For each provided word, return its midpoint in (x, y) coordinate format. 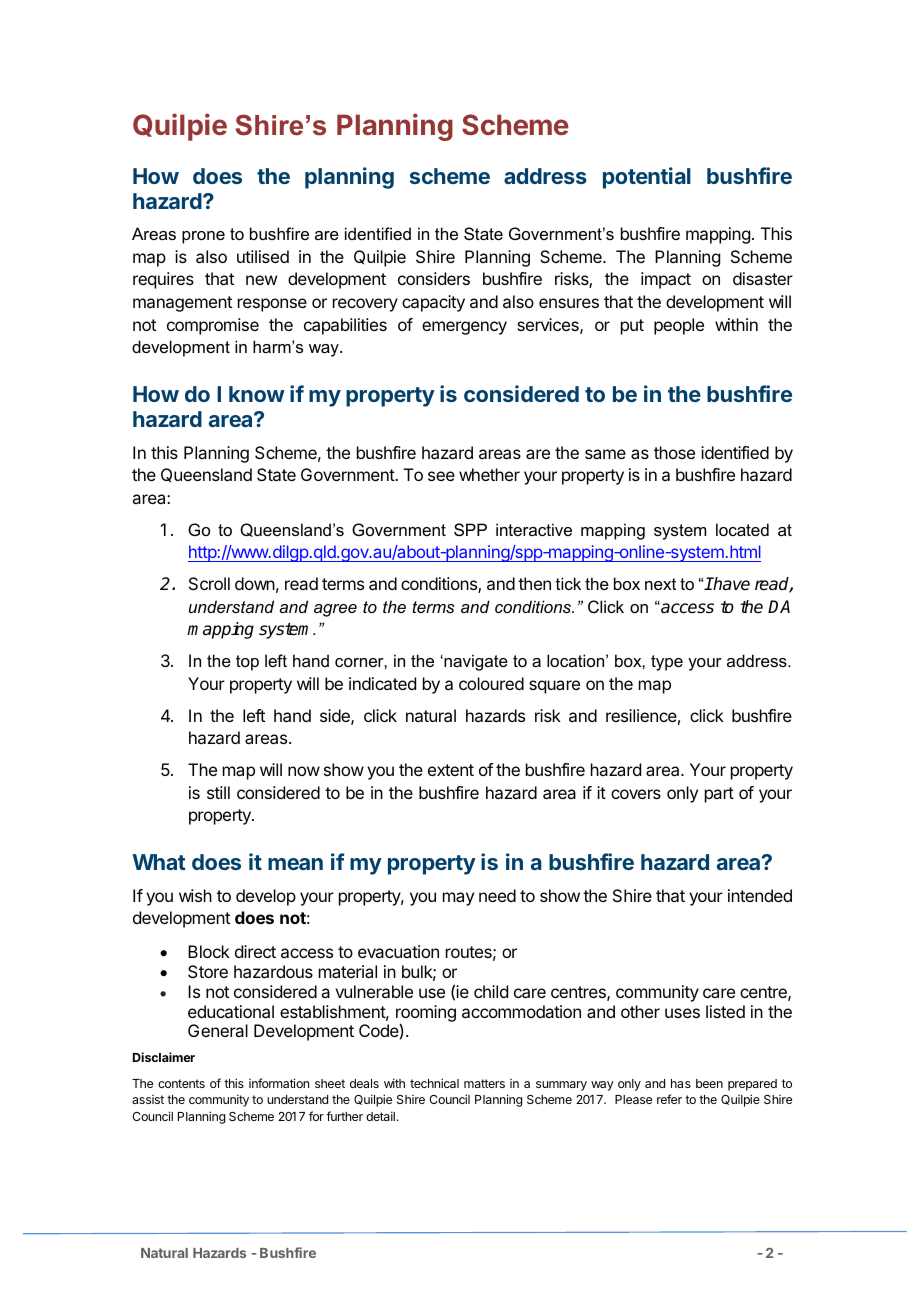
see (441, 476)
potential (647, 178)
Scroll (209, 583)
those (674, 452)
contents (181, 1083)
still (218, 792)
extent (451, 770)
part (719, 795)
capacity (433, 303)
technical (434, 1083)
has (681, 1083)
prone (203, 237)
